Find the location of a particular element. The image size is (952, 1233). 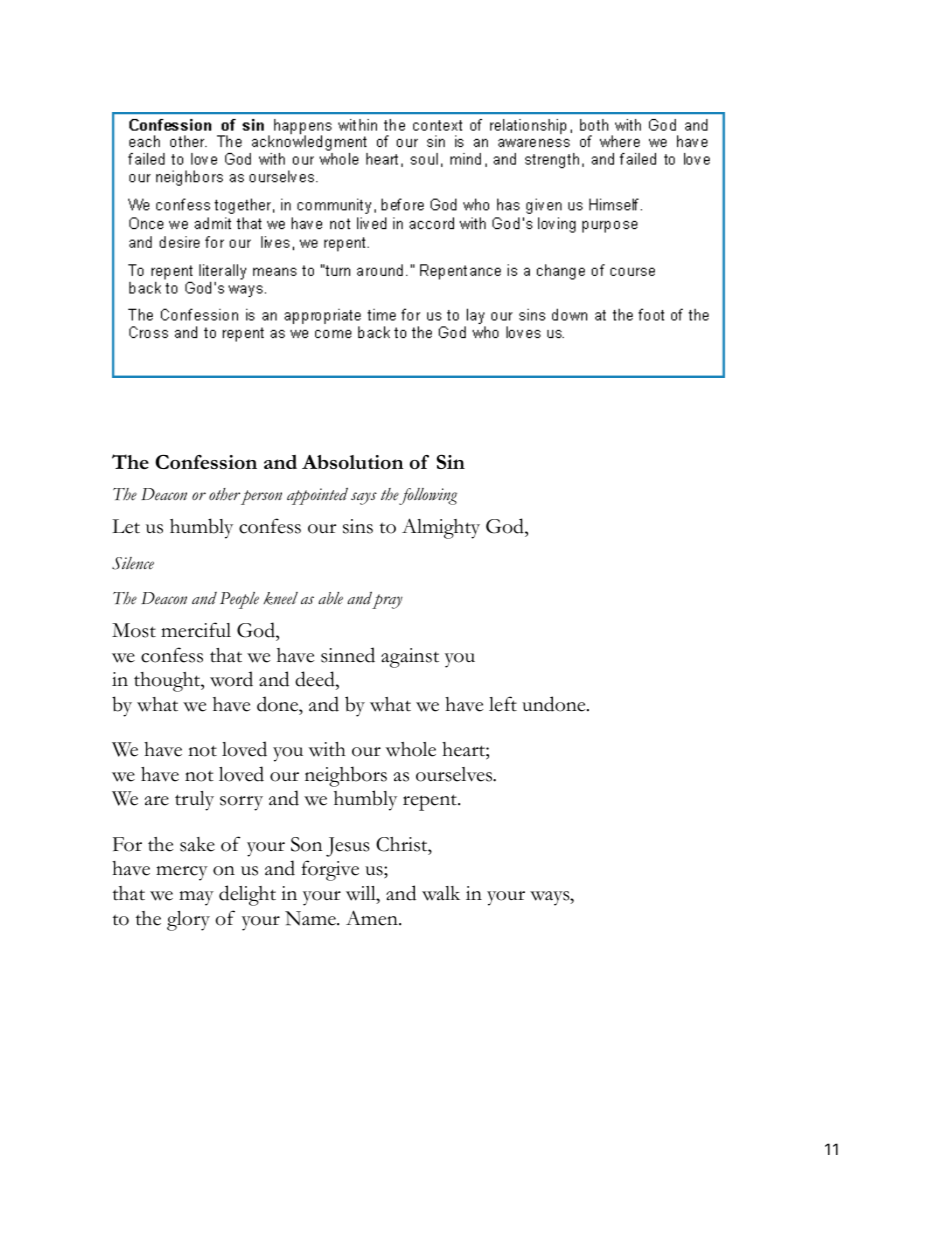

Name is located at coordinates (311, 918).
